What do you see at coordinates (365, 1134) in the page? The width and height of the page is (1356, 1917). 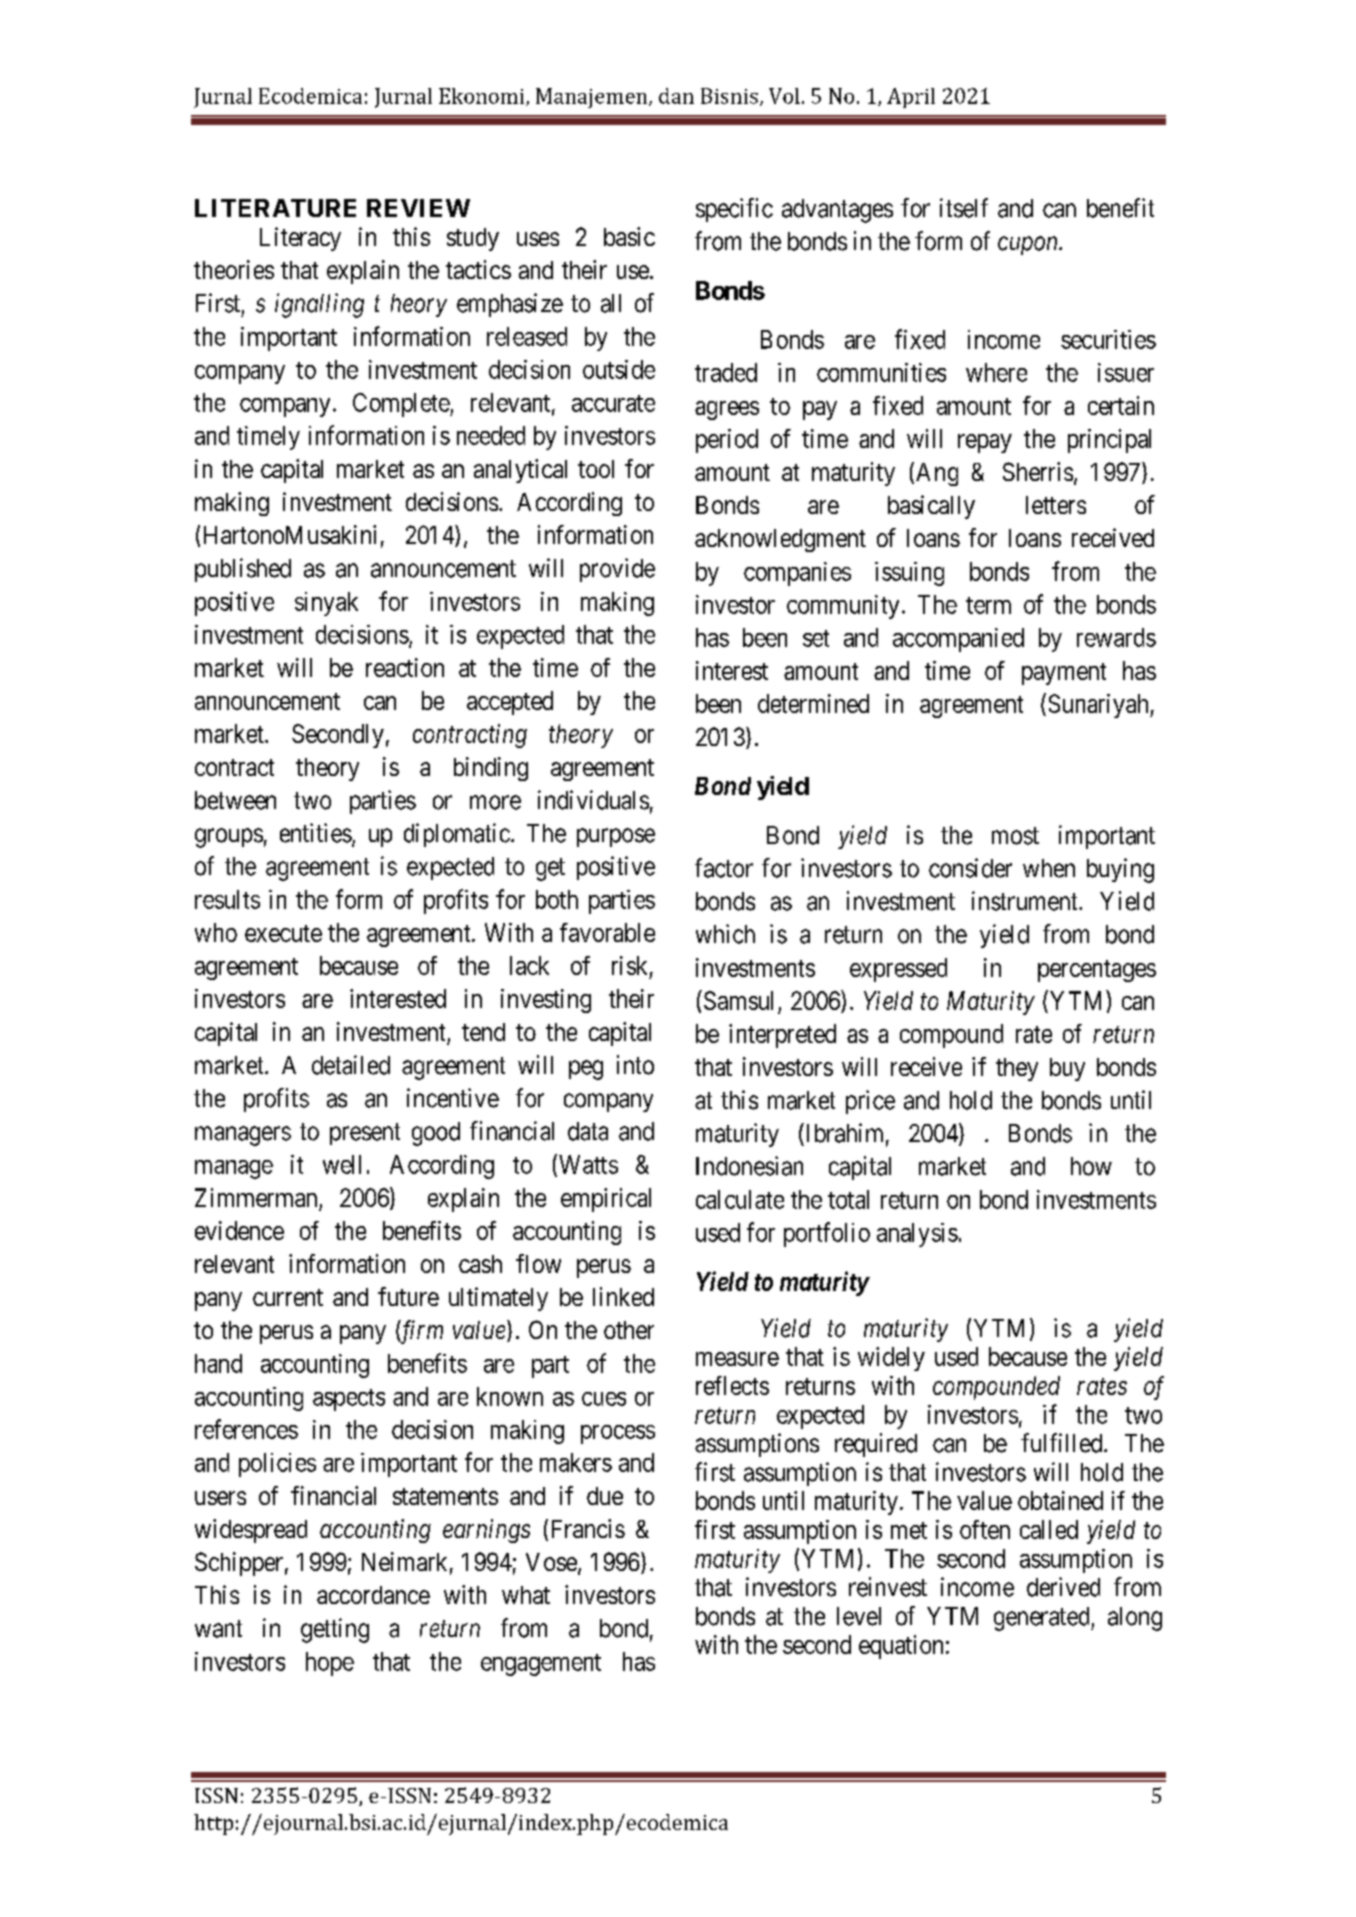 I see `present` at bounding box center [365, 1134].
